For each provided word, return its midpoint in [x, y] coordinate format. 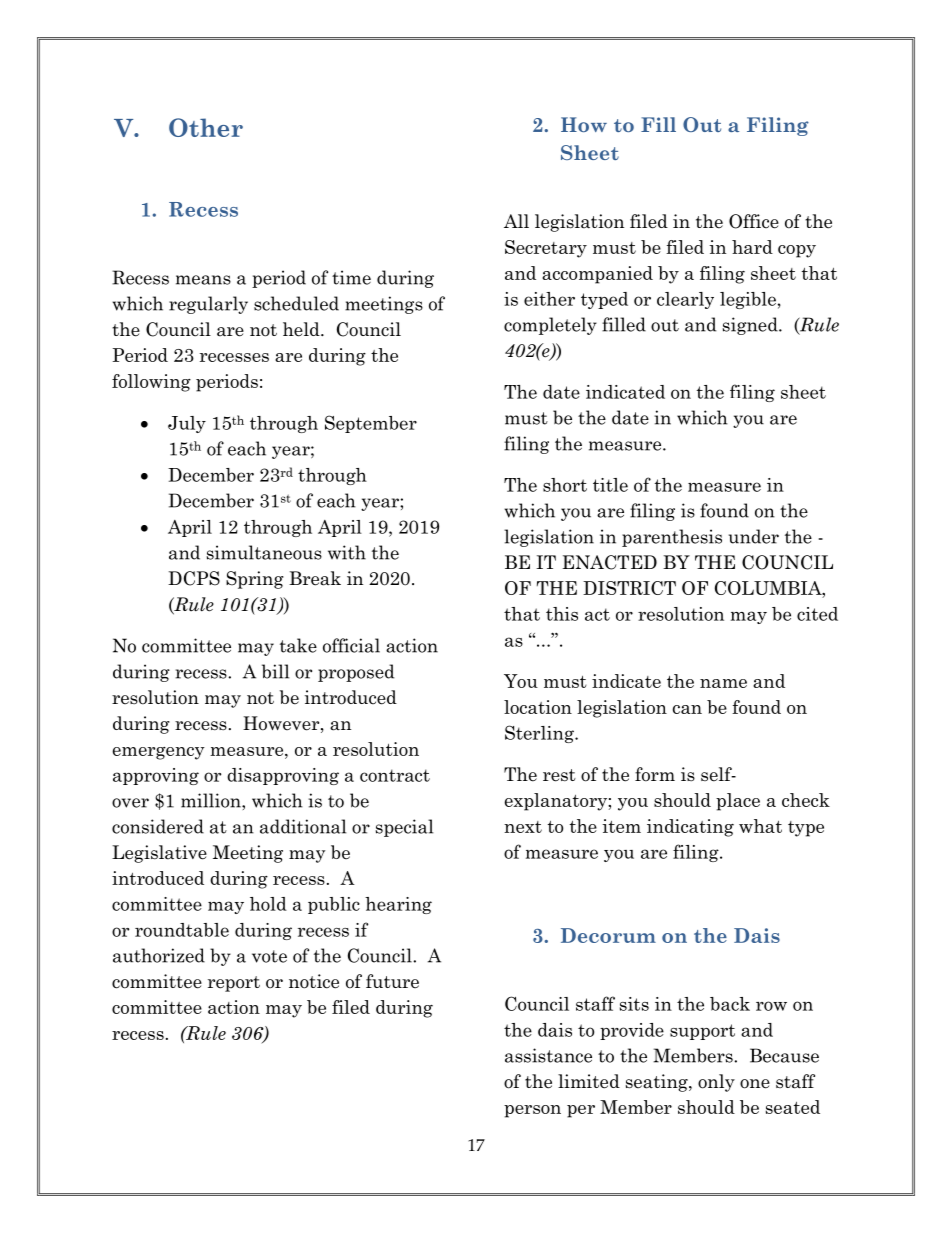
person [532, 1111]
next [523, 827]
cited [817, 614]
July [187, 424]
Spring [255, 580]
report [234, 984]
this [562, 614]
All [516, 221]
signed [751, 326]
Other [206, 127]
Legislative [159, 854]
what [760, 826]
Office [754, 221]
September [371, 424]
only [716, 1083]
